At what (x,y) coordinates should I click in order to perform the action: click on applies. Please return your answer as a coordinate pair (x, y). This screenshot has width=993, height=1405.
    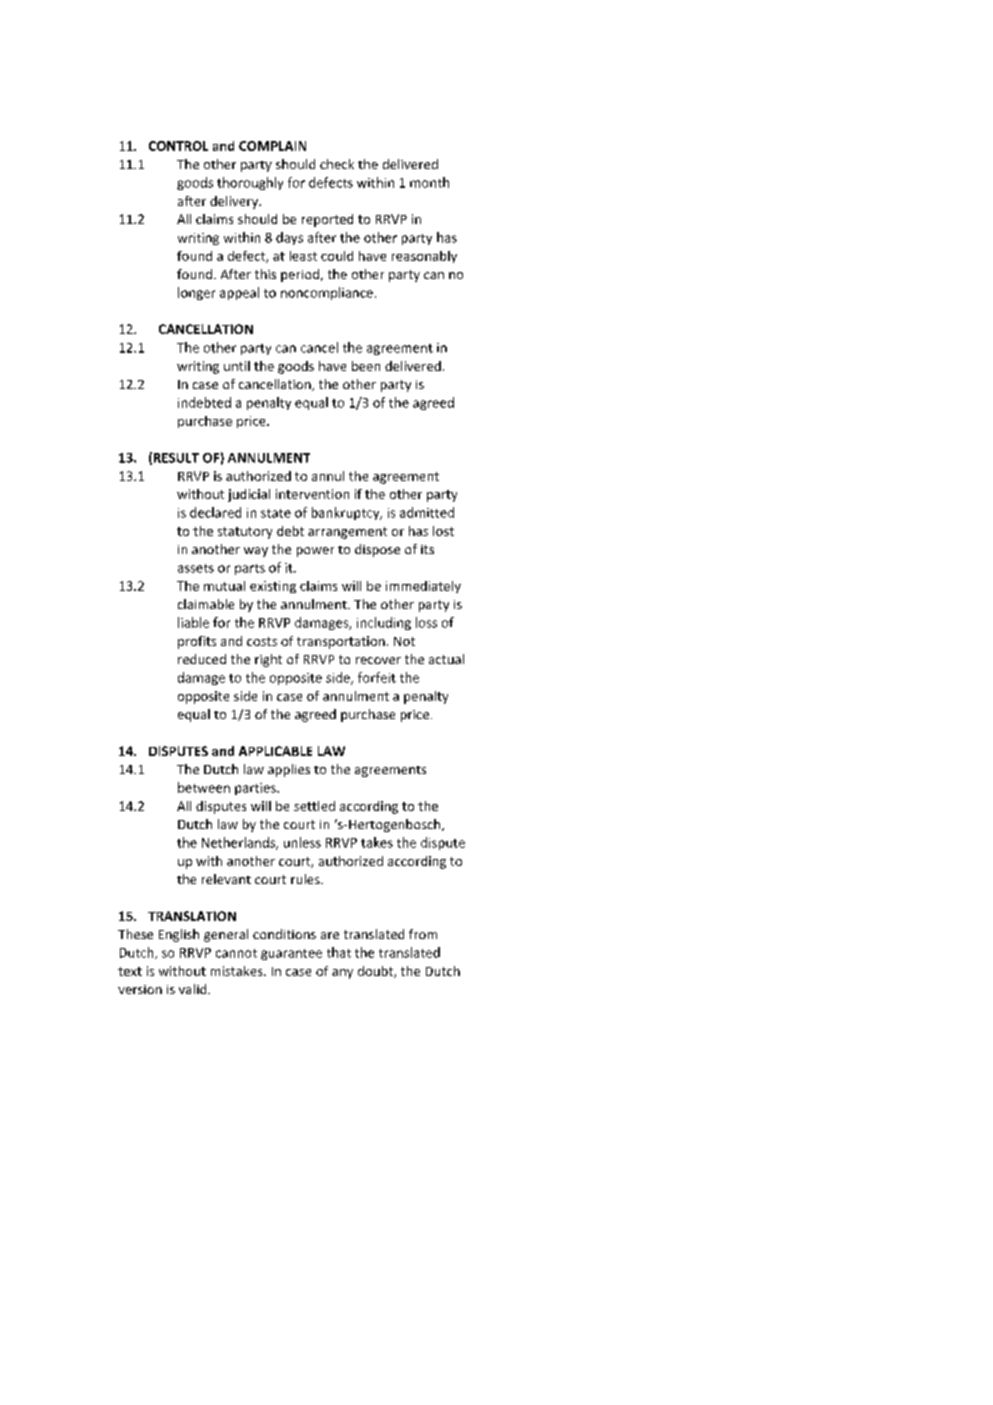
    Looking at the image, I should click on (289, 770).
